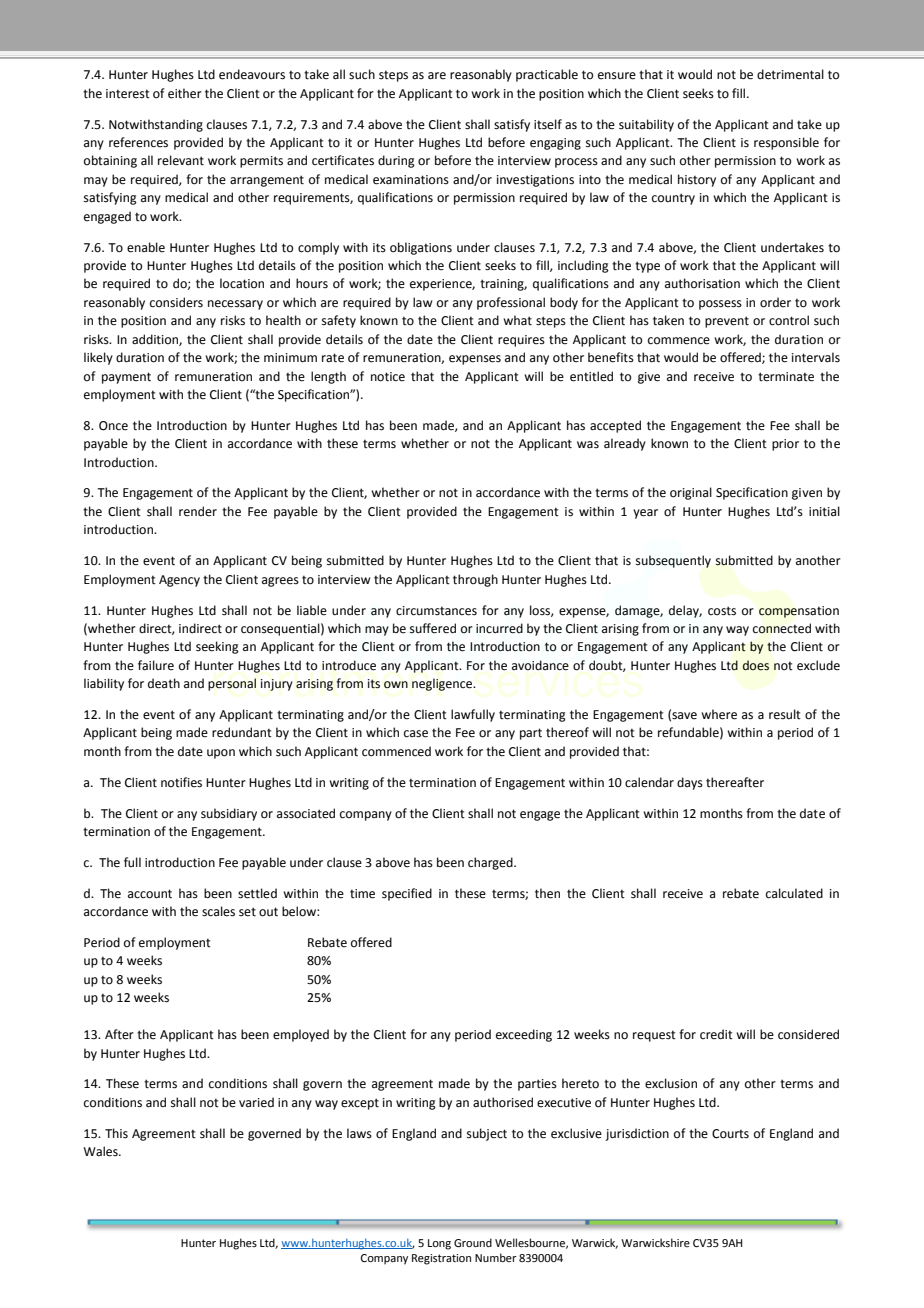 The width and height of the page is (924, 1308). Describe the element at coordinates (126, 378) in the page. I see `payment` at that location.
